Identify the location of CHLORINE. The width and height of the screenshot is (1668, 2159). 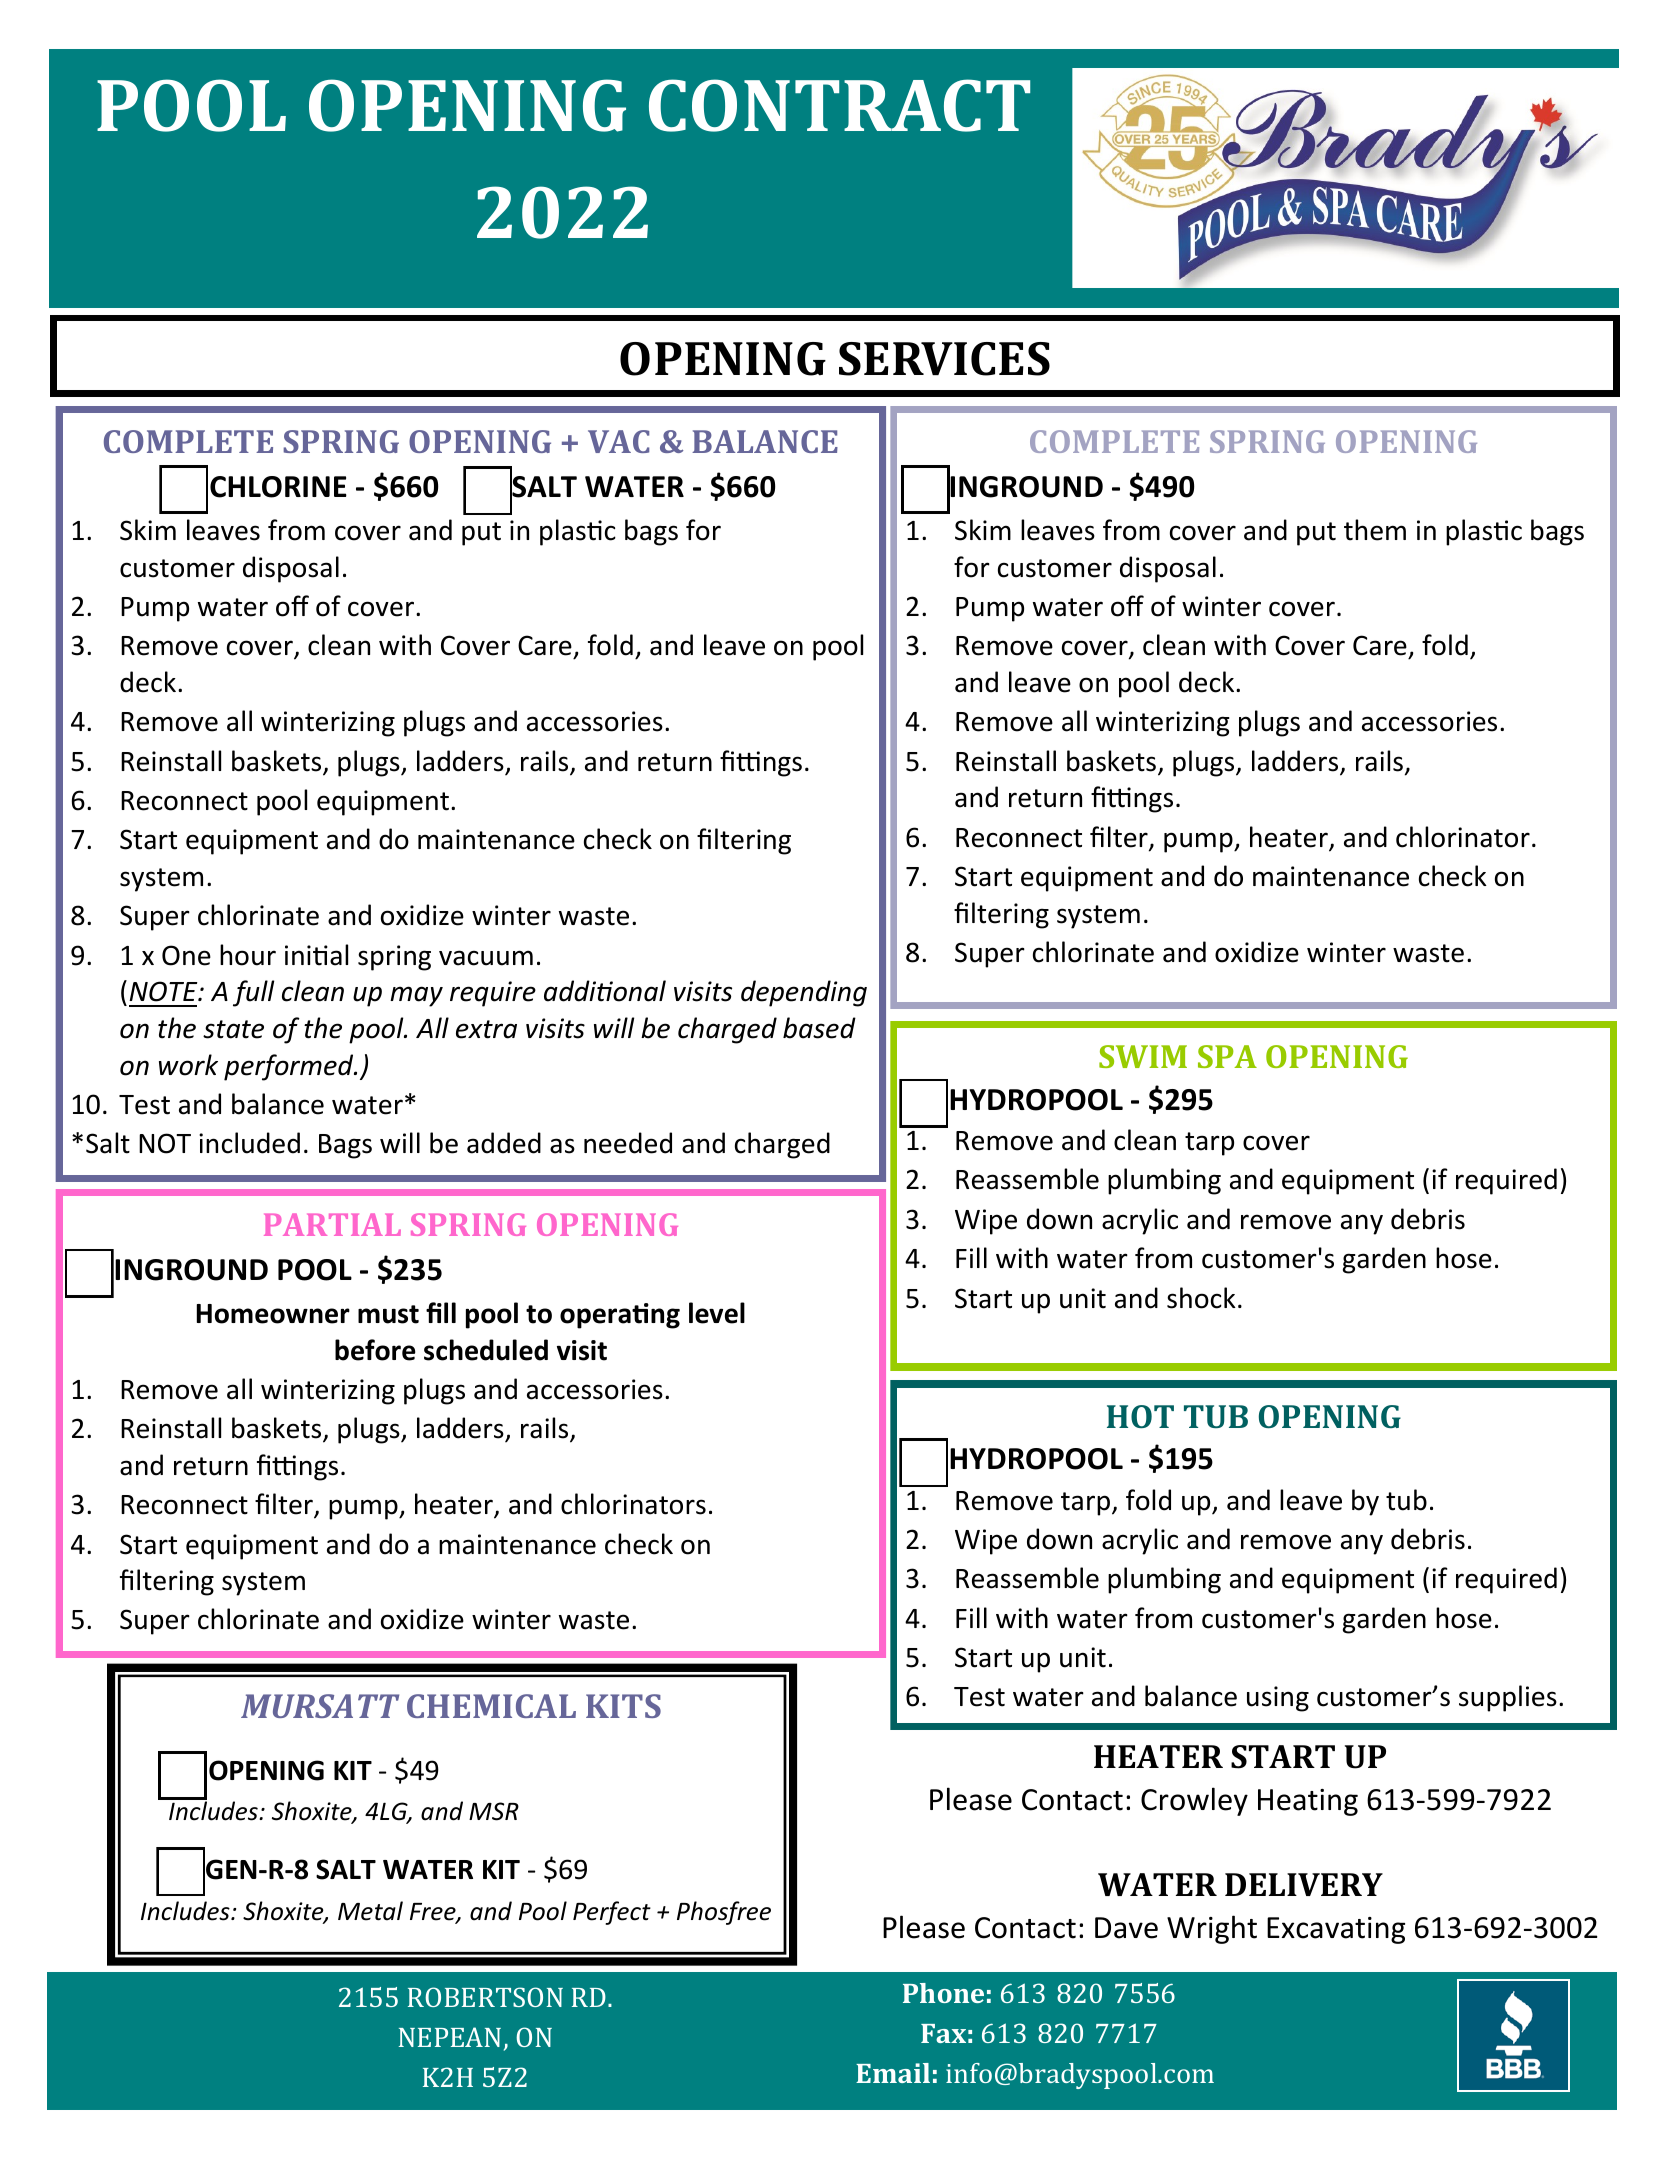
(278, 487).
